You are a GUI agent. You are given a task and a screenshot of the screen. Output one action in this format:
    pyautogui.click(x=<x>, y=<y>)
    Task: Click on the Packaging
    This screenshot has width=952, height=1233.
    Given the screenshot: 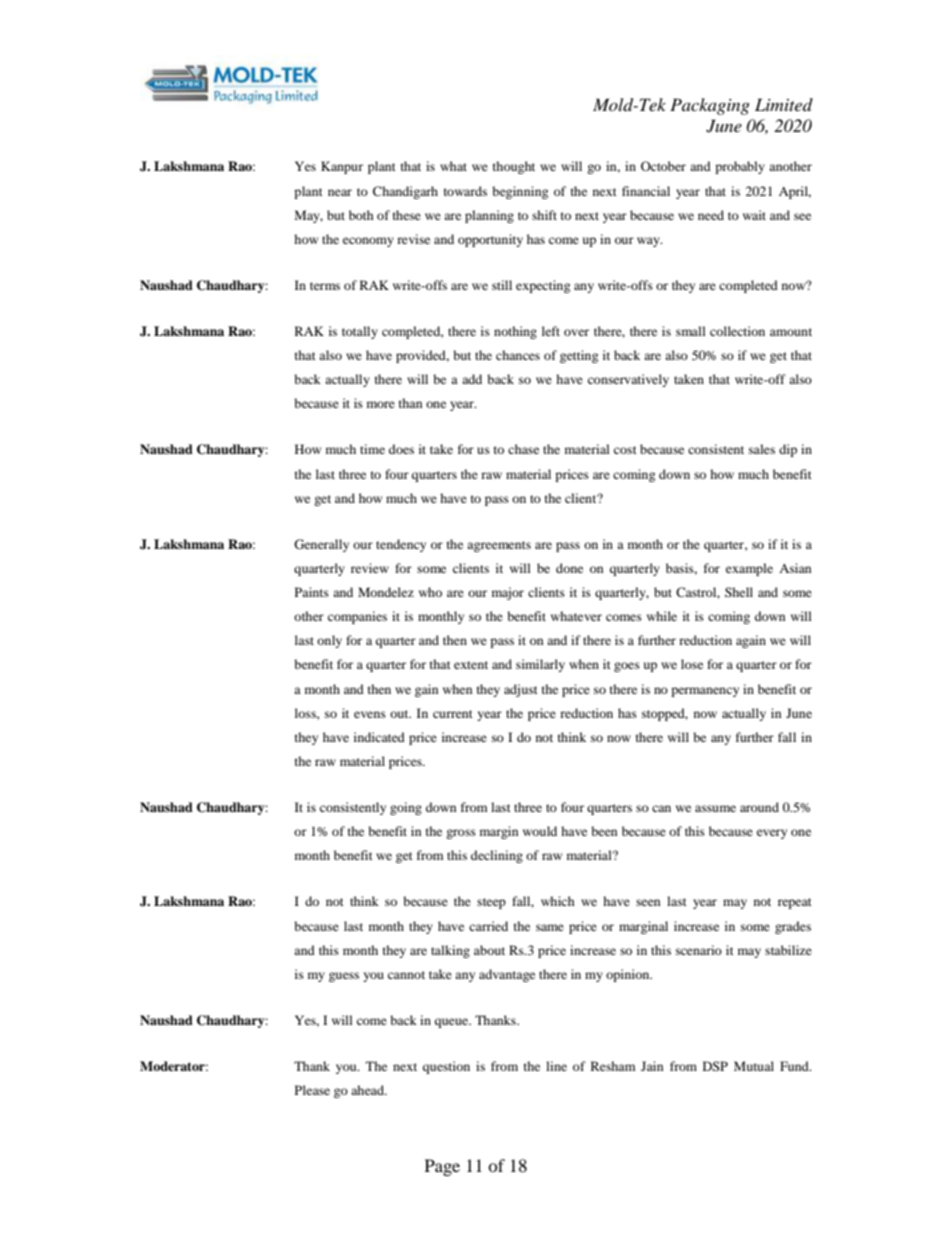 What is the action you would take?
    pyautogui.click(x=710, y=106)
